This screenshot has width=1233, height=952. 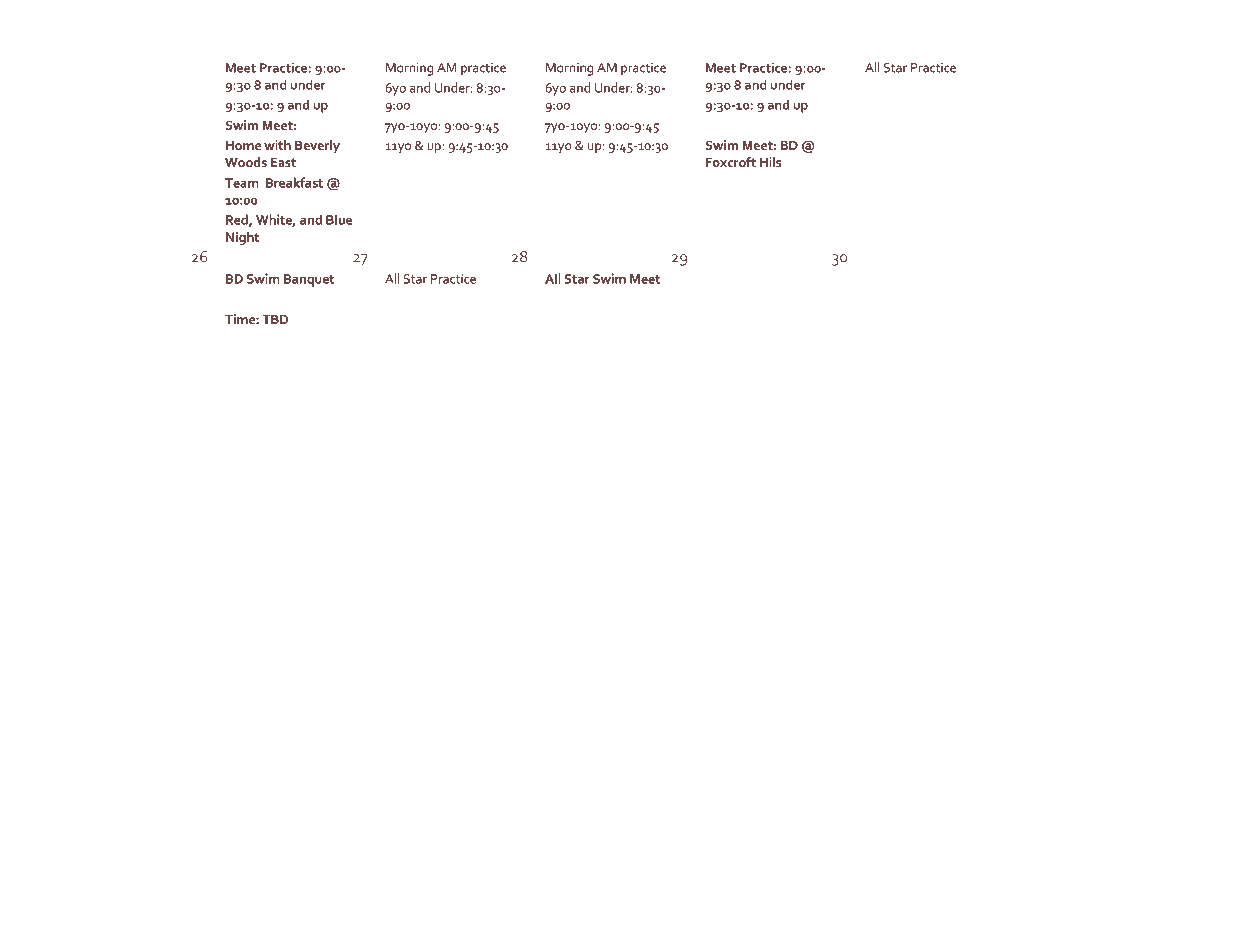 I want to click on TBD, so click(x=275, y=319).
